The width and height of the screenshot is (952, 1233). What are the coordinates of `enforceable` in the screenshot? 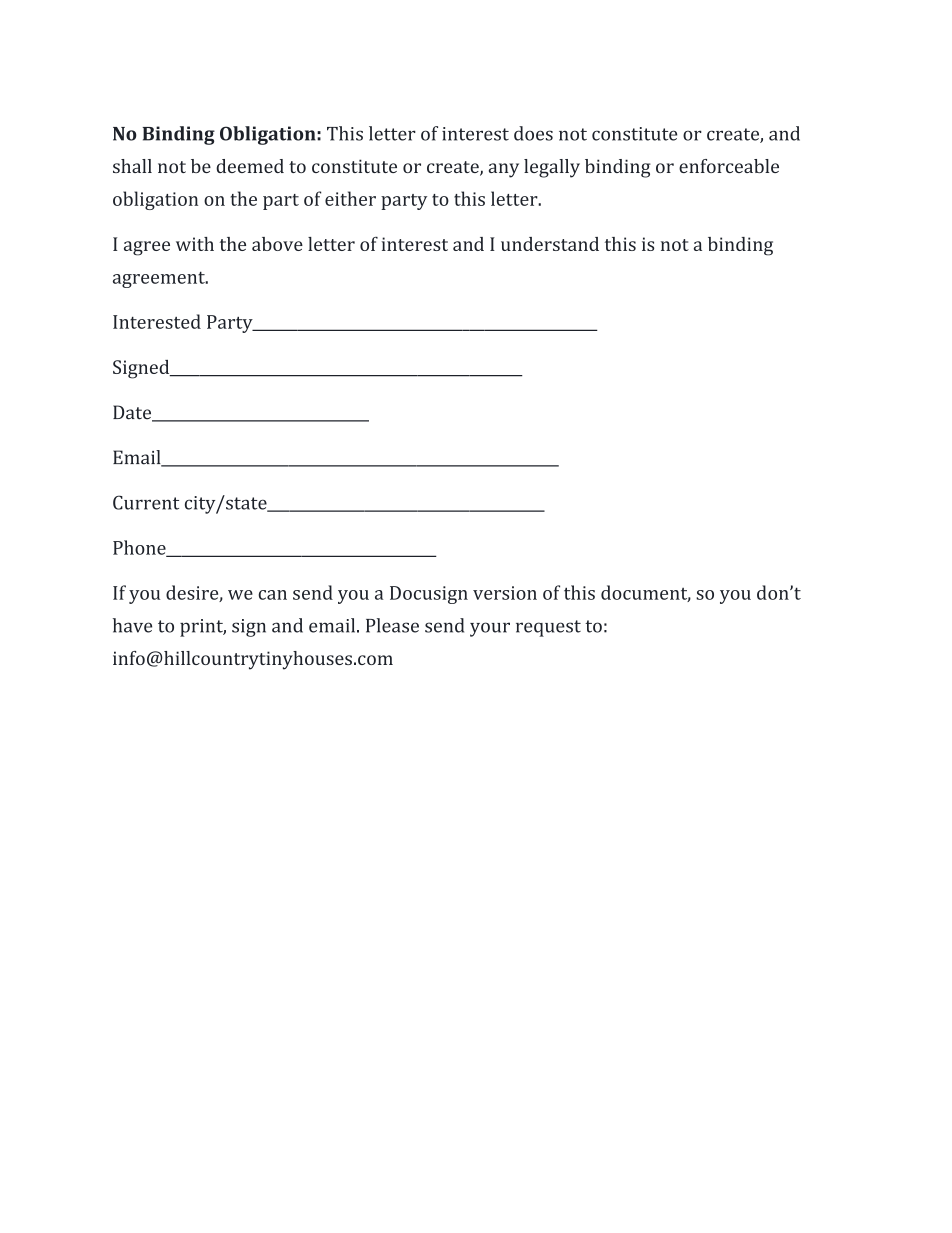 It's located at (729, 166).
